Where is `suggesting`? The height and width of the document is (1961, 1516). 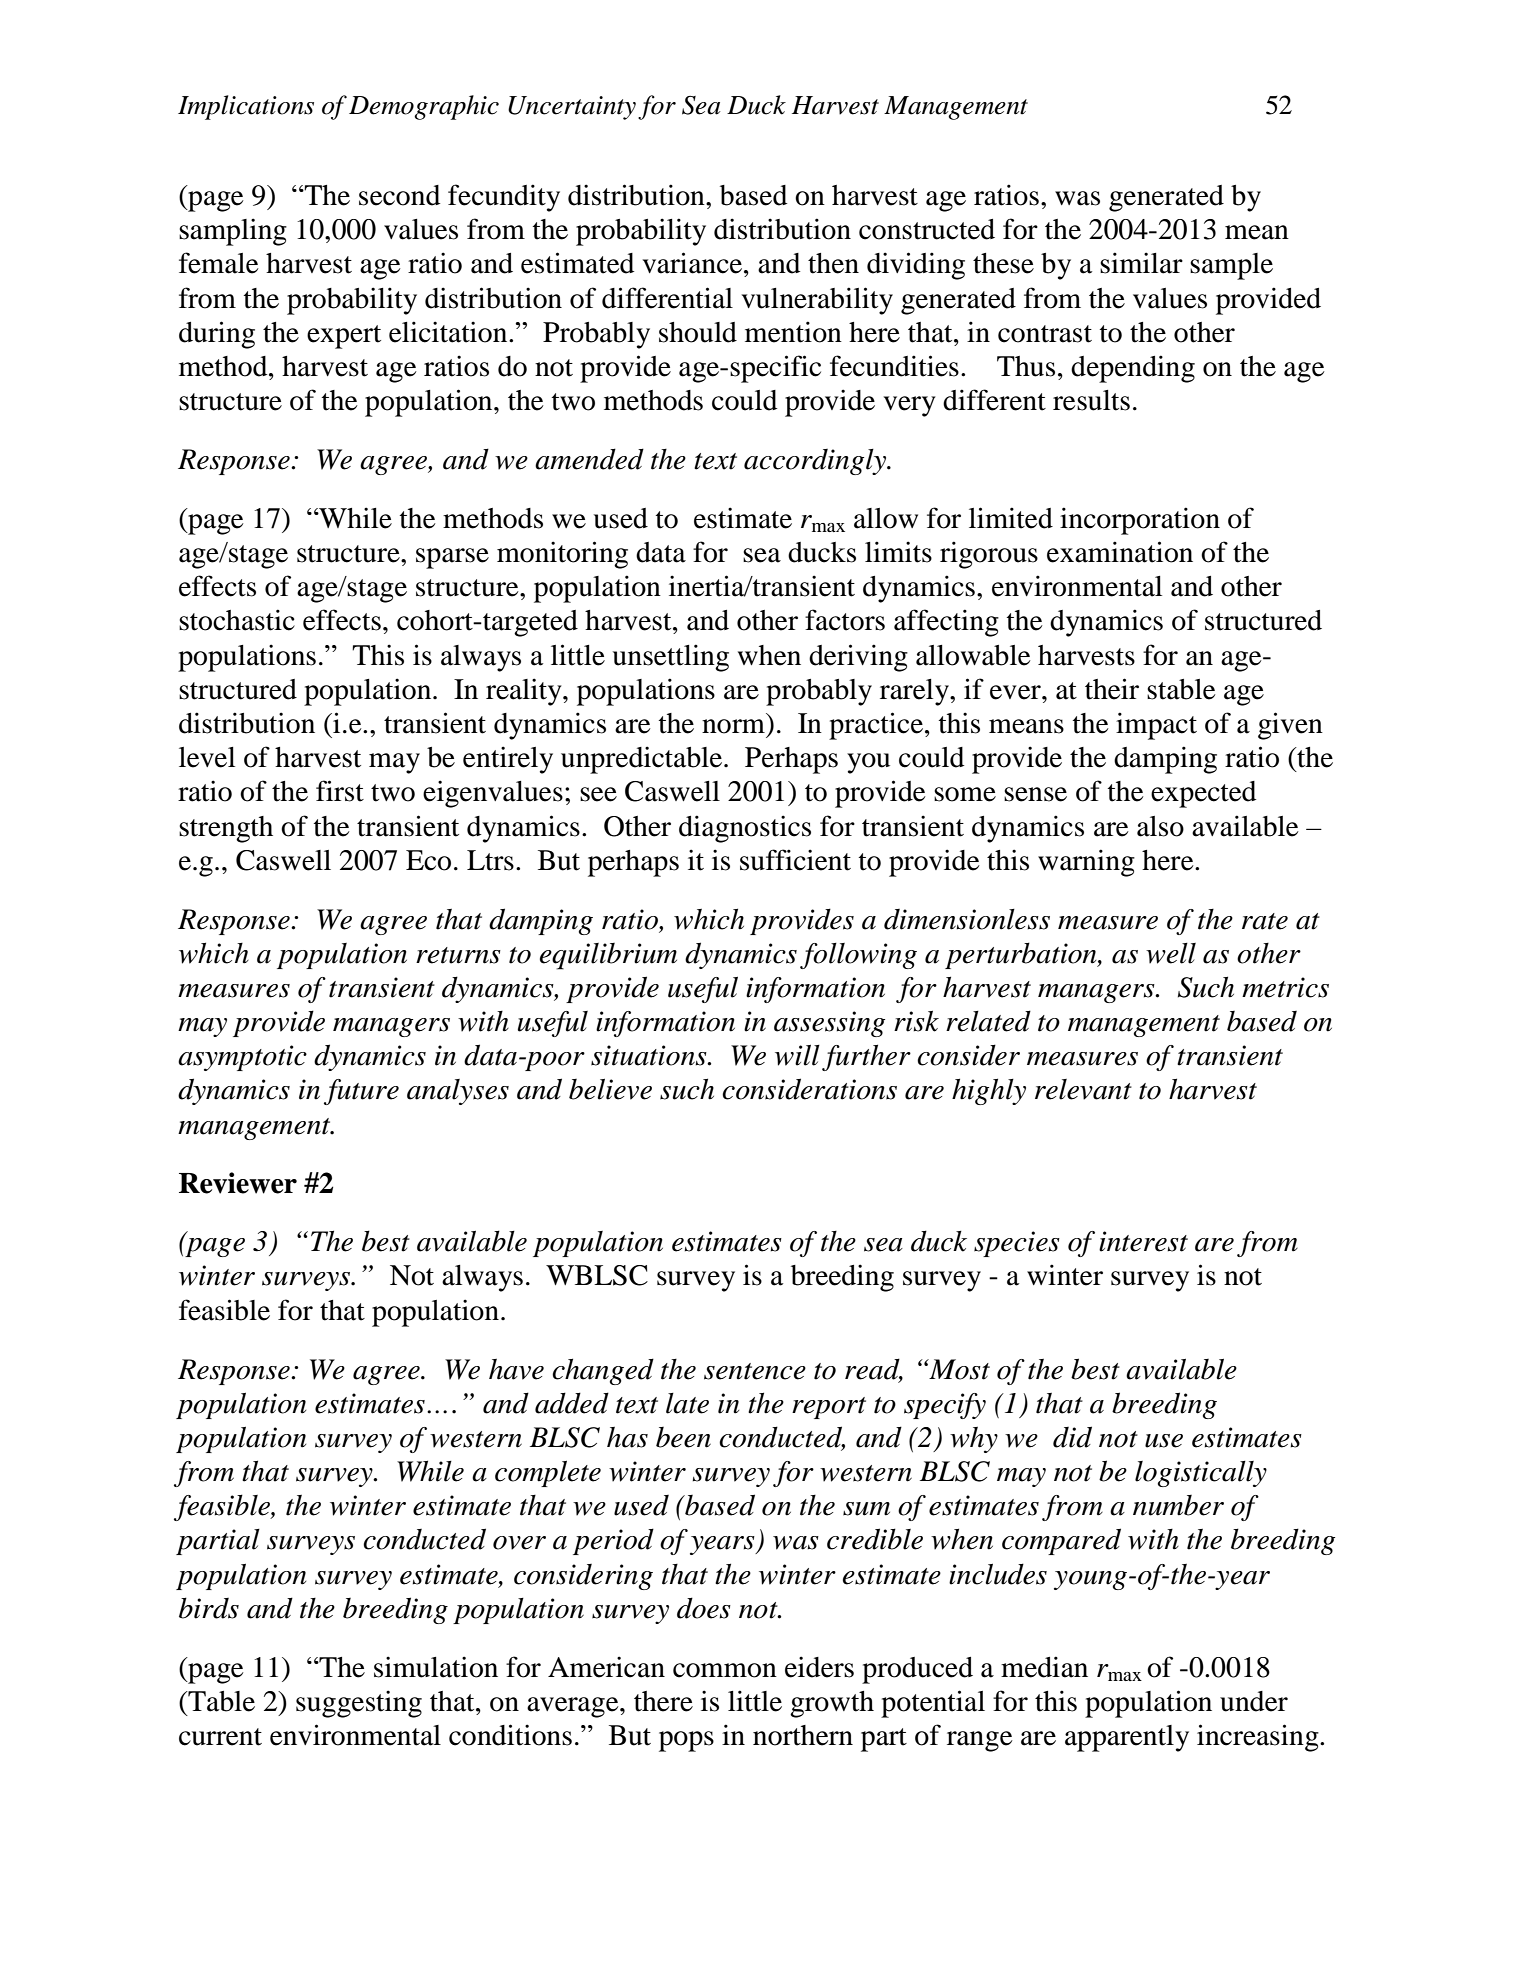
suggesting is located at coordinates (359, 1704).
